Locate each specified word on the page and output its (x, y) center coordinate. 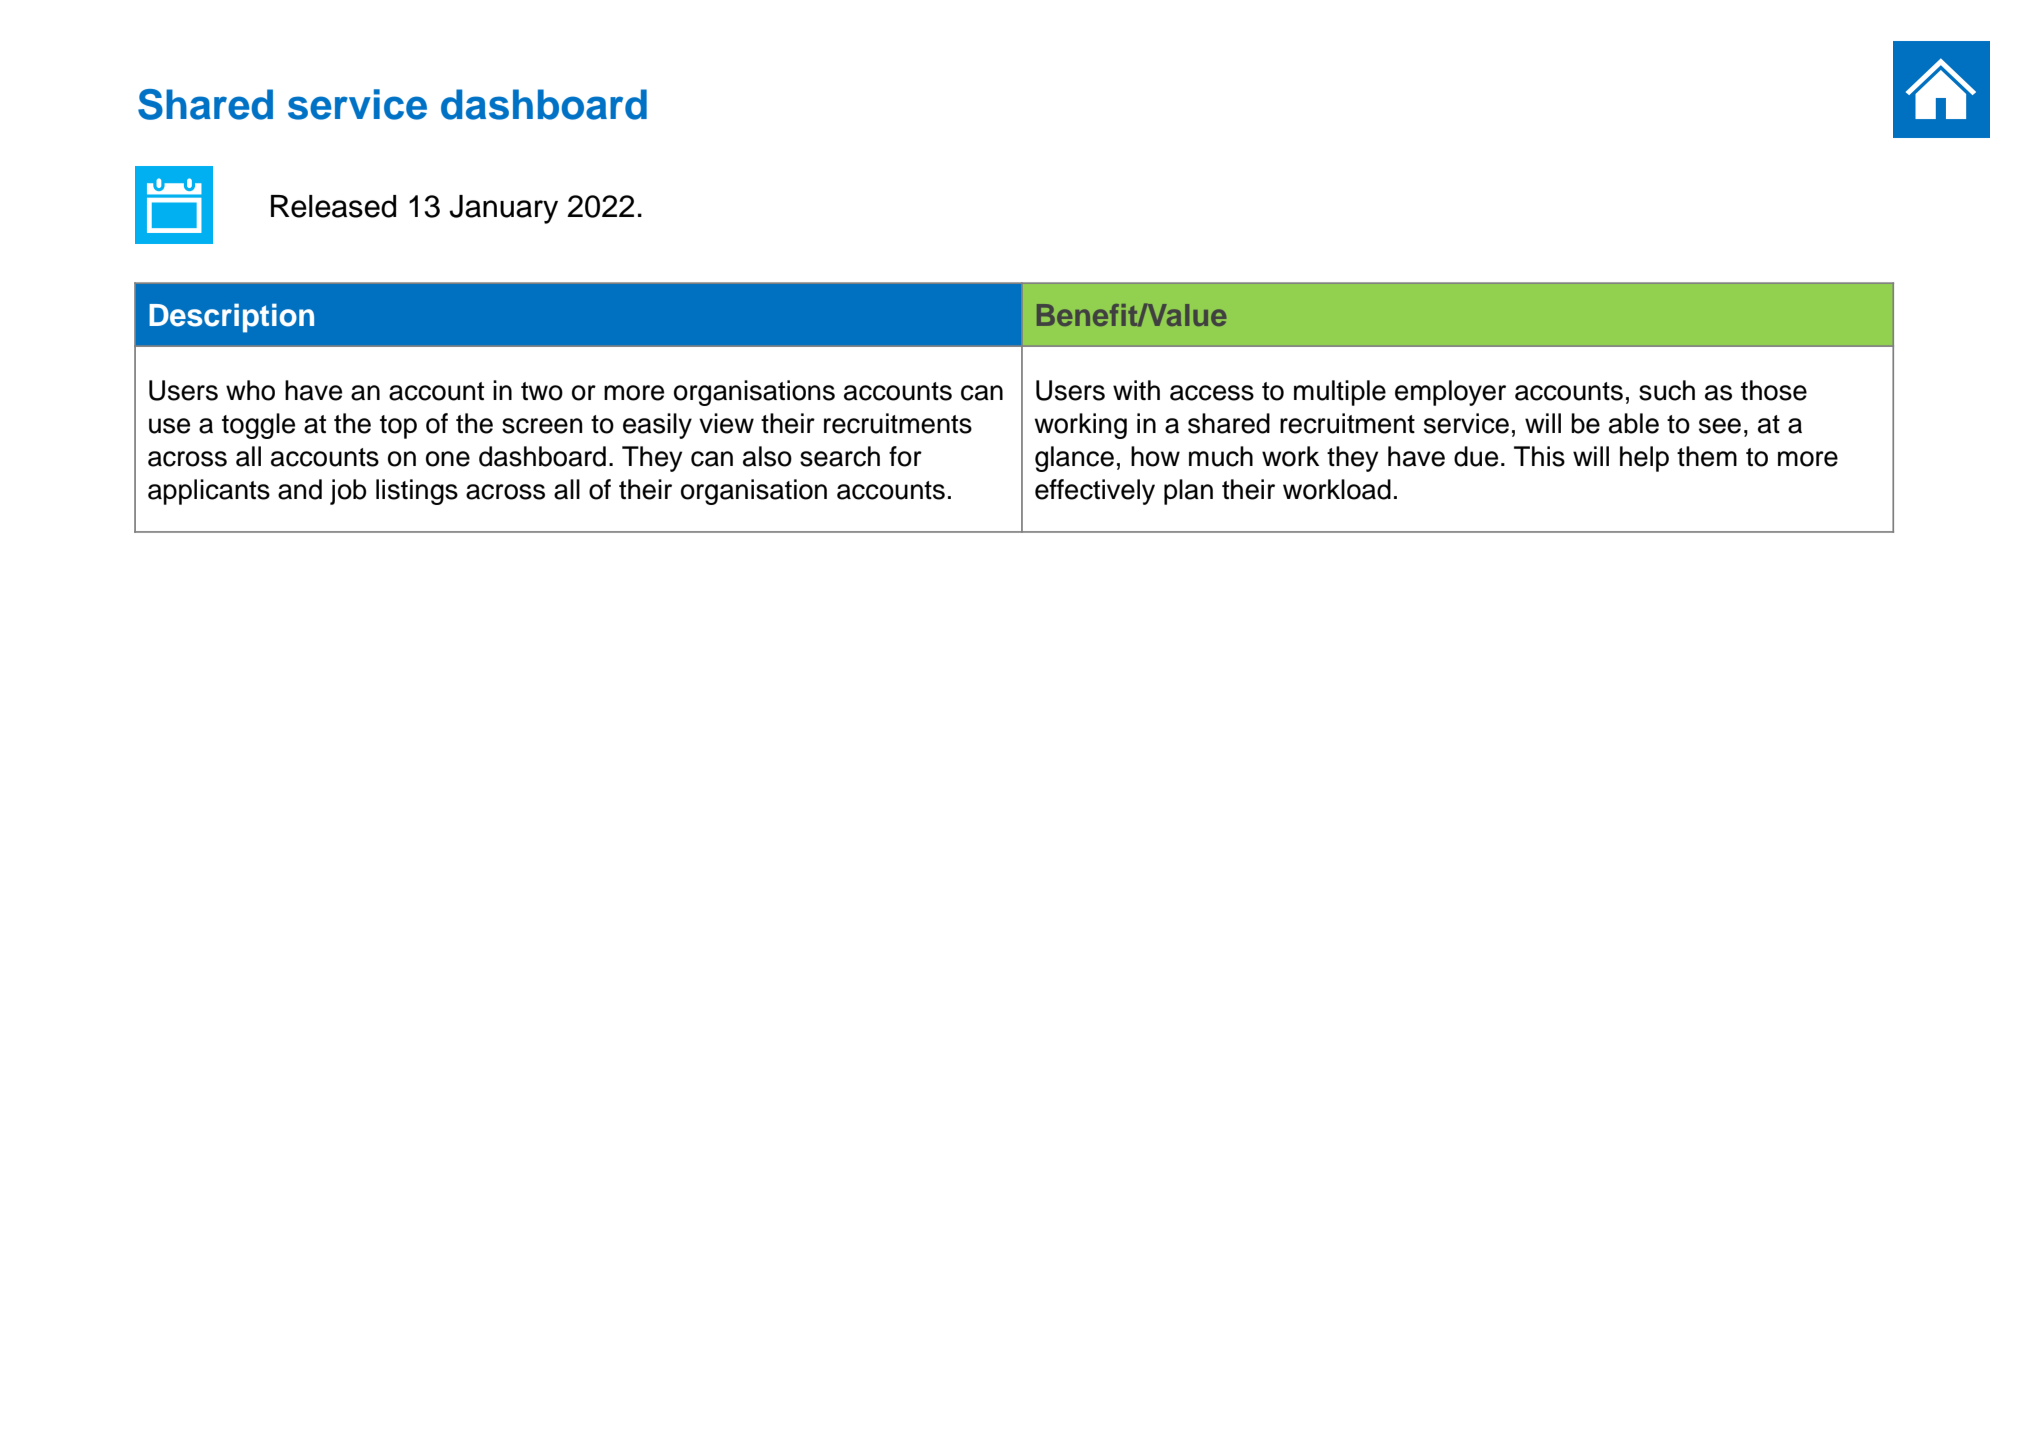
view (726, 423)
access (1212, 393)
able (1634, 423)
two (542, 391)
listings (417, 492)
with (1136, 390)
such (1667, 390)
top (398, 427)
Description (231, 318)
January (503, 209)
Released (333, 206)
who (250, 390)
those (1774, 390)
